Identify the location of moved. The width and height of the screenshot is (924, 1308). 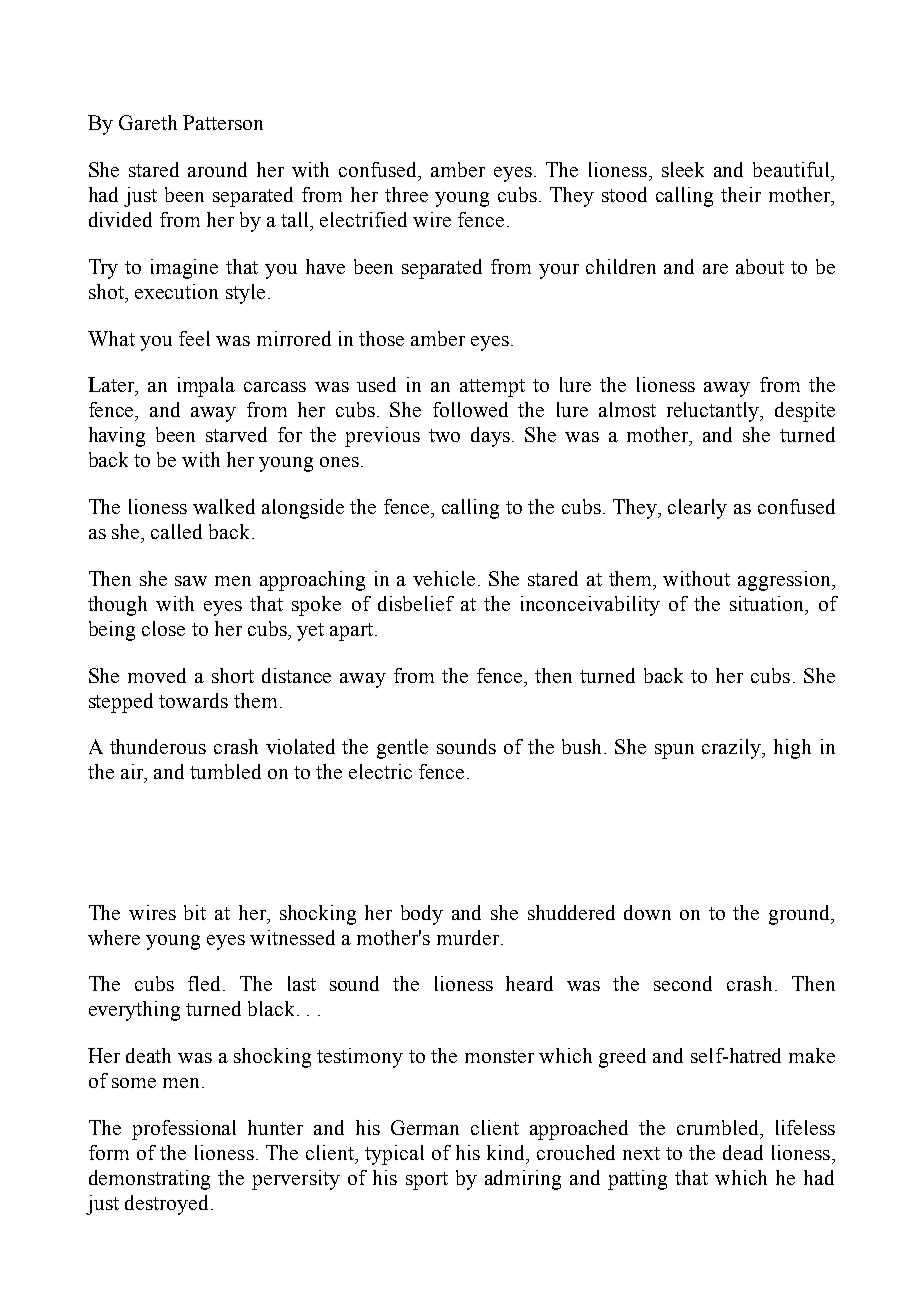
(157, 675).
